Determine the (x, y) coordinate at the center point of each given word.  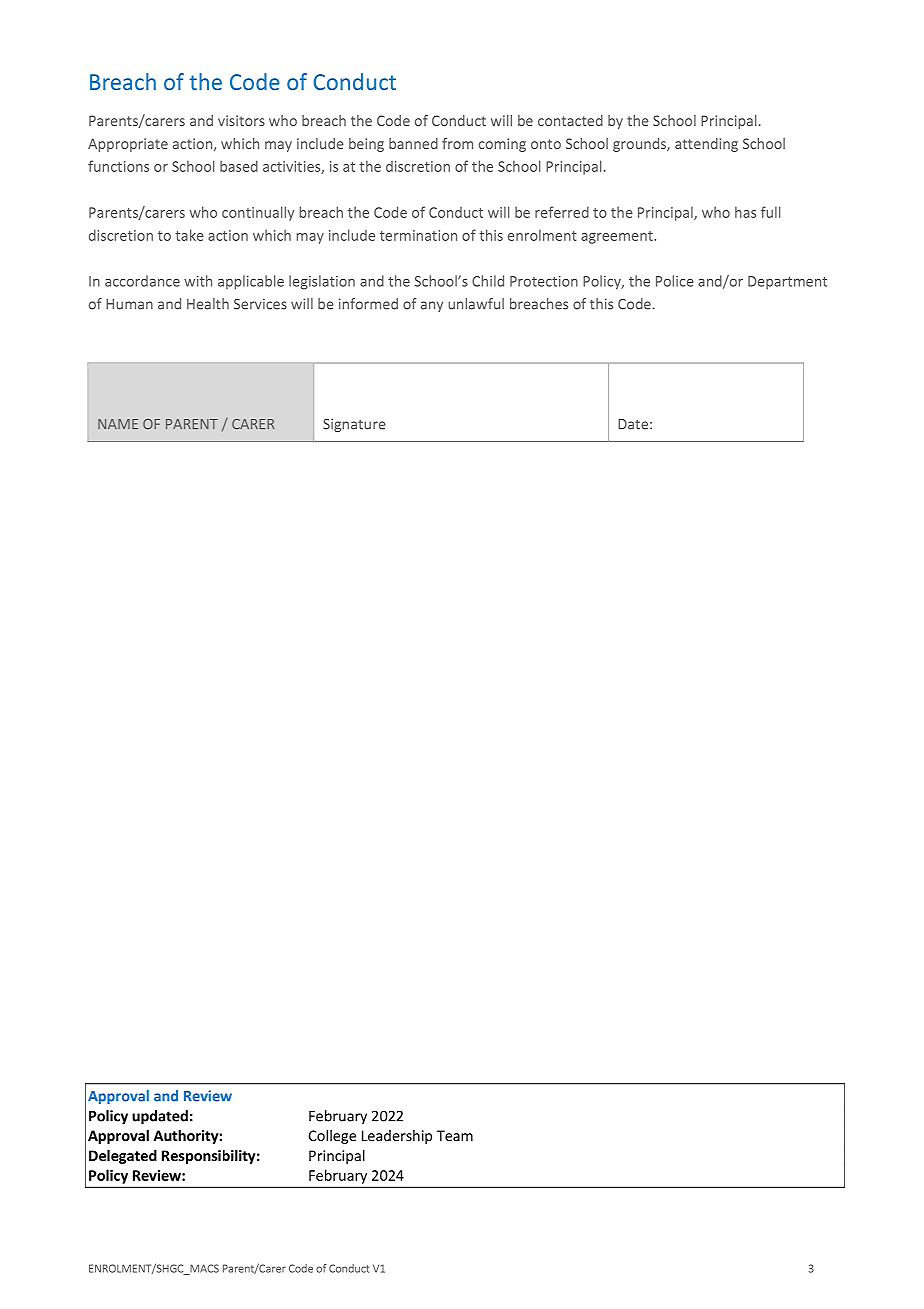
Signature (354, 425)
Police (674, 281)
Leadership (397, 1137)
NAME (118, 424)
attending (706, 145)
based (239, 166)
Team (455, 1135)
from (457, 143)
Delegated (123, 1157)
